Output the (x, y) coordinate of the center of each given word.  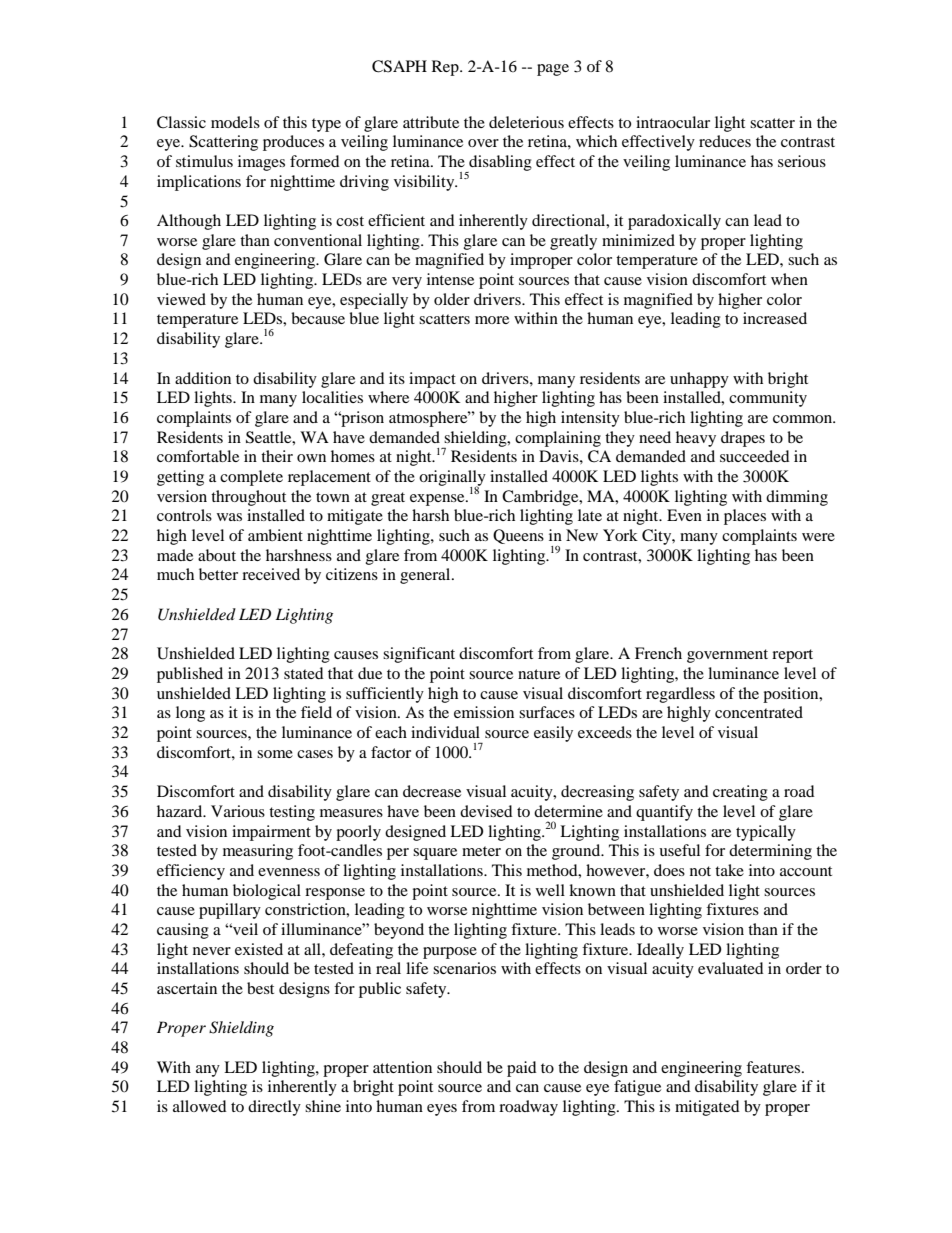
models (235, 122)
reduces (725, 141)
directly (274, 1108)
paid (522, 1069)
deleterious (526, 122)
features (774, 1067)
